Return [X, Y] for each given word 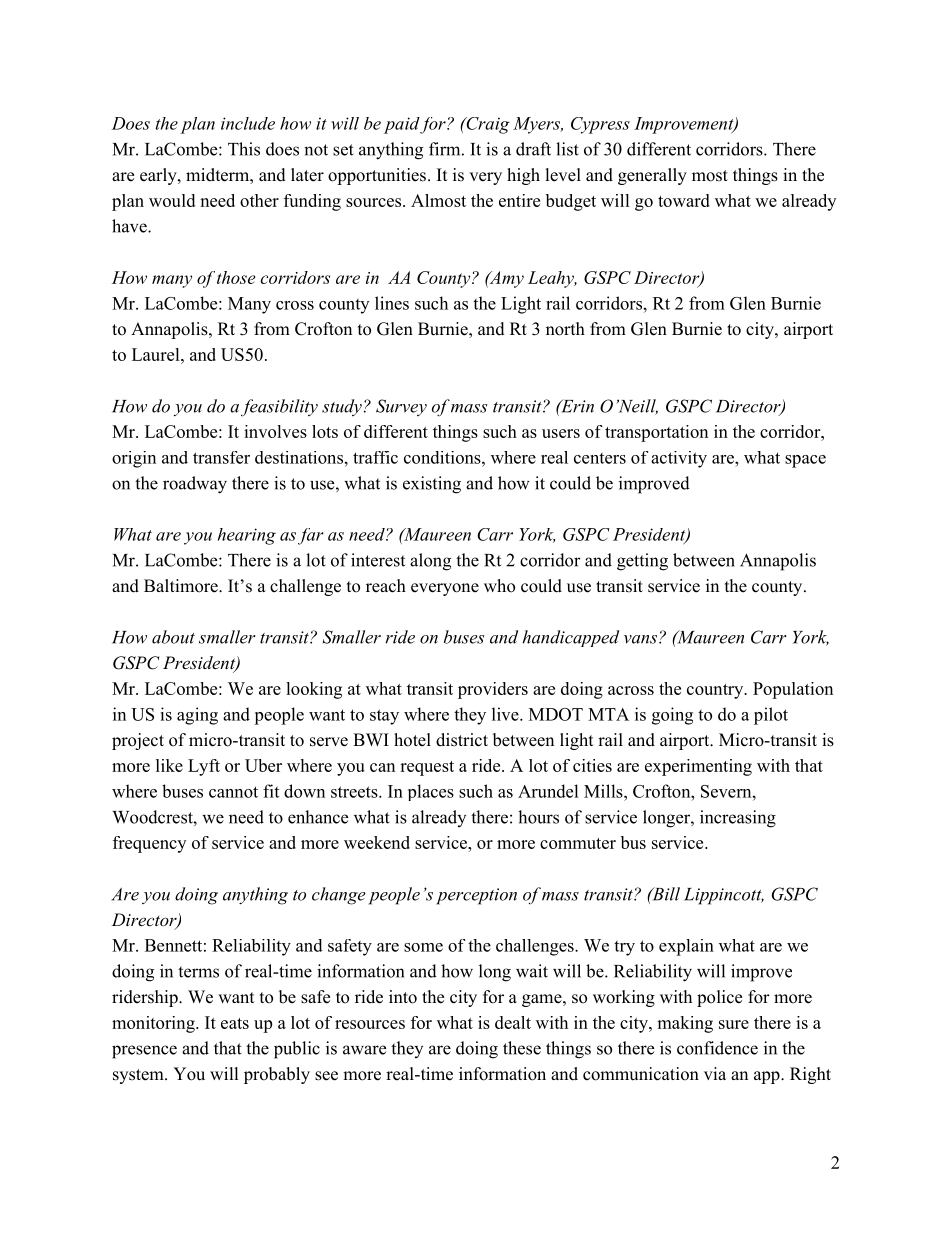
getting [642, 562]
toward [684, 200]
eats [235, 1023]
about [173, 637]
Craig [487, 125]
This [244, 149]
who [499, 586]
